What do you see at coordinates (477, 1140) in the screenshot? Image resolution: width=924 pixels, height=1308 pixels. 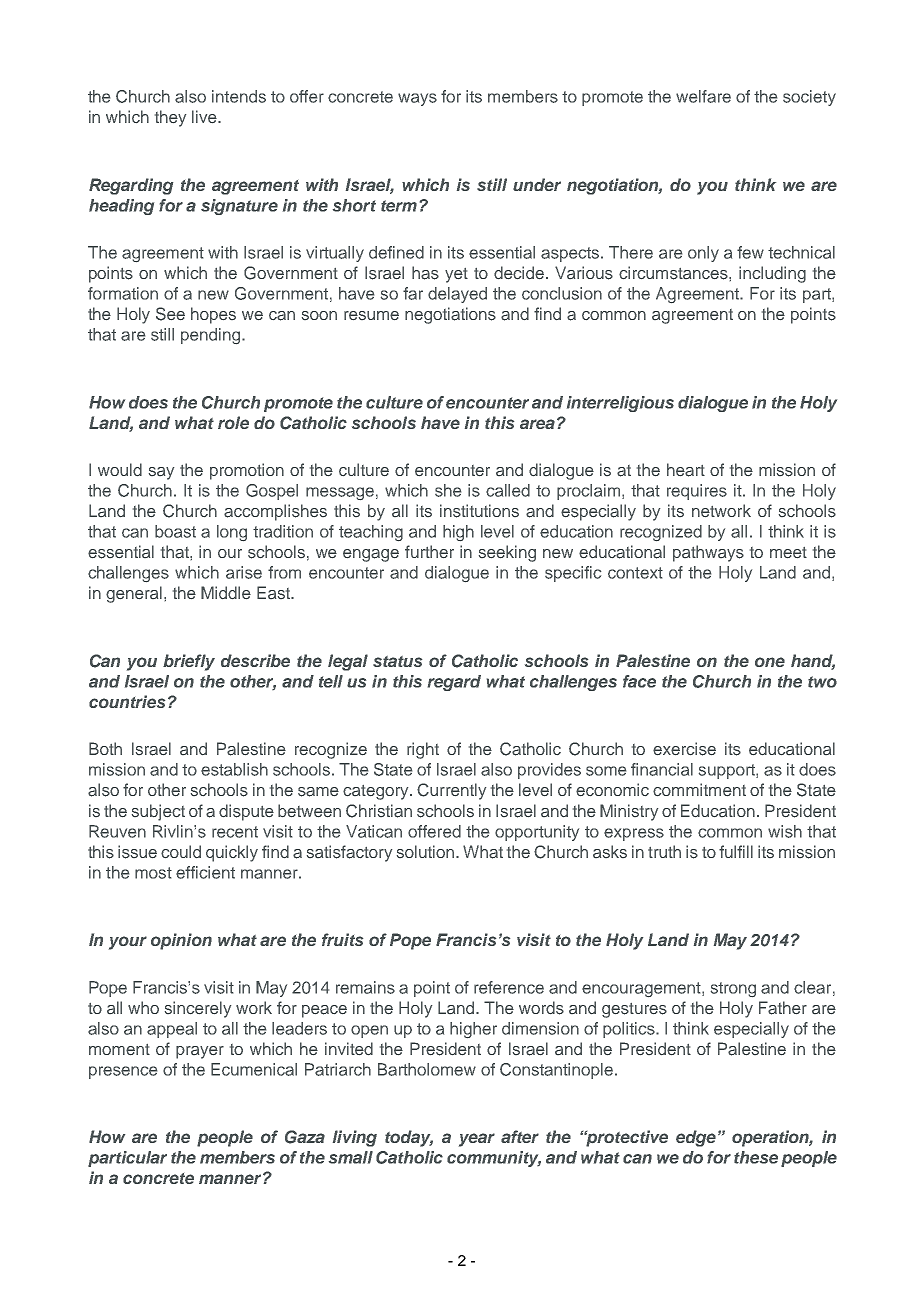 I see `year` at bounding box center [477, 1140].
